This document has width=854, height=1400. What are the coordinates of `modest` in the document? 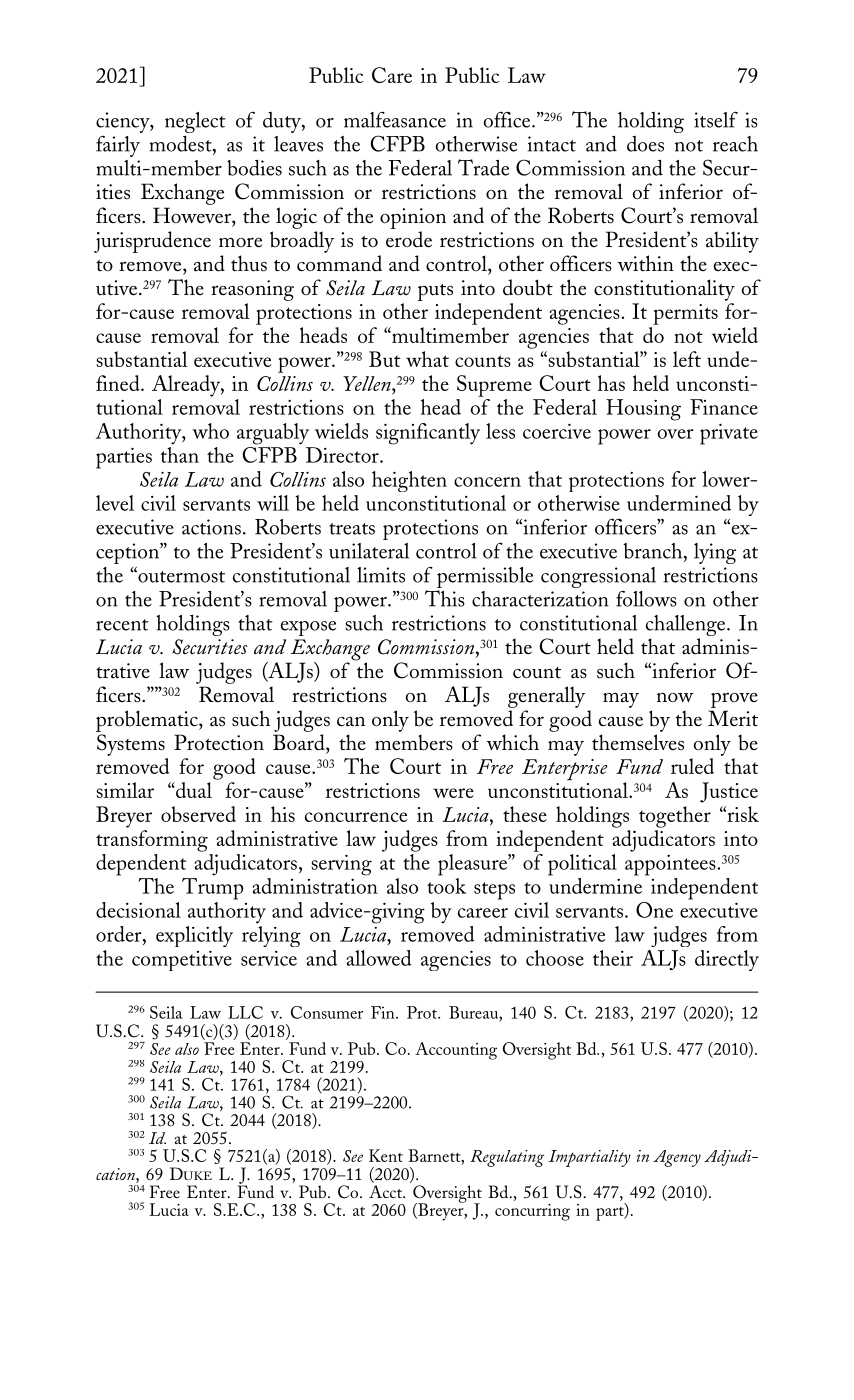 It's located at (181, 144).
